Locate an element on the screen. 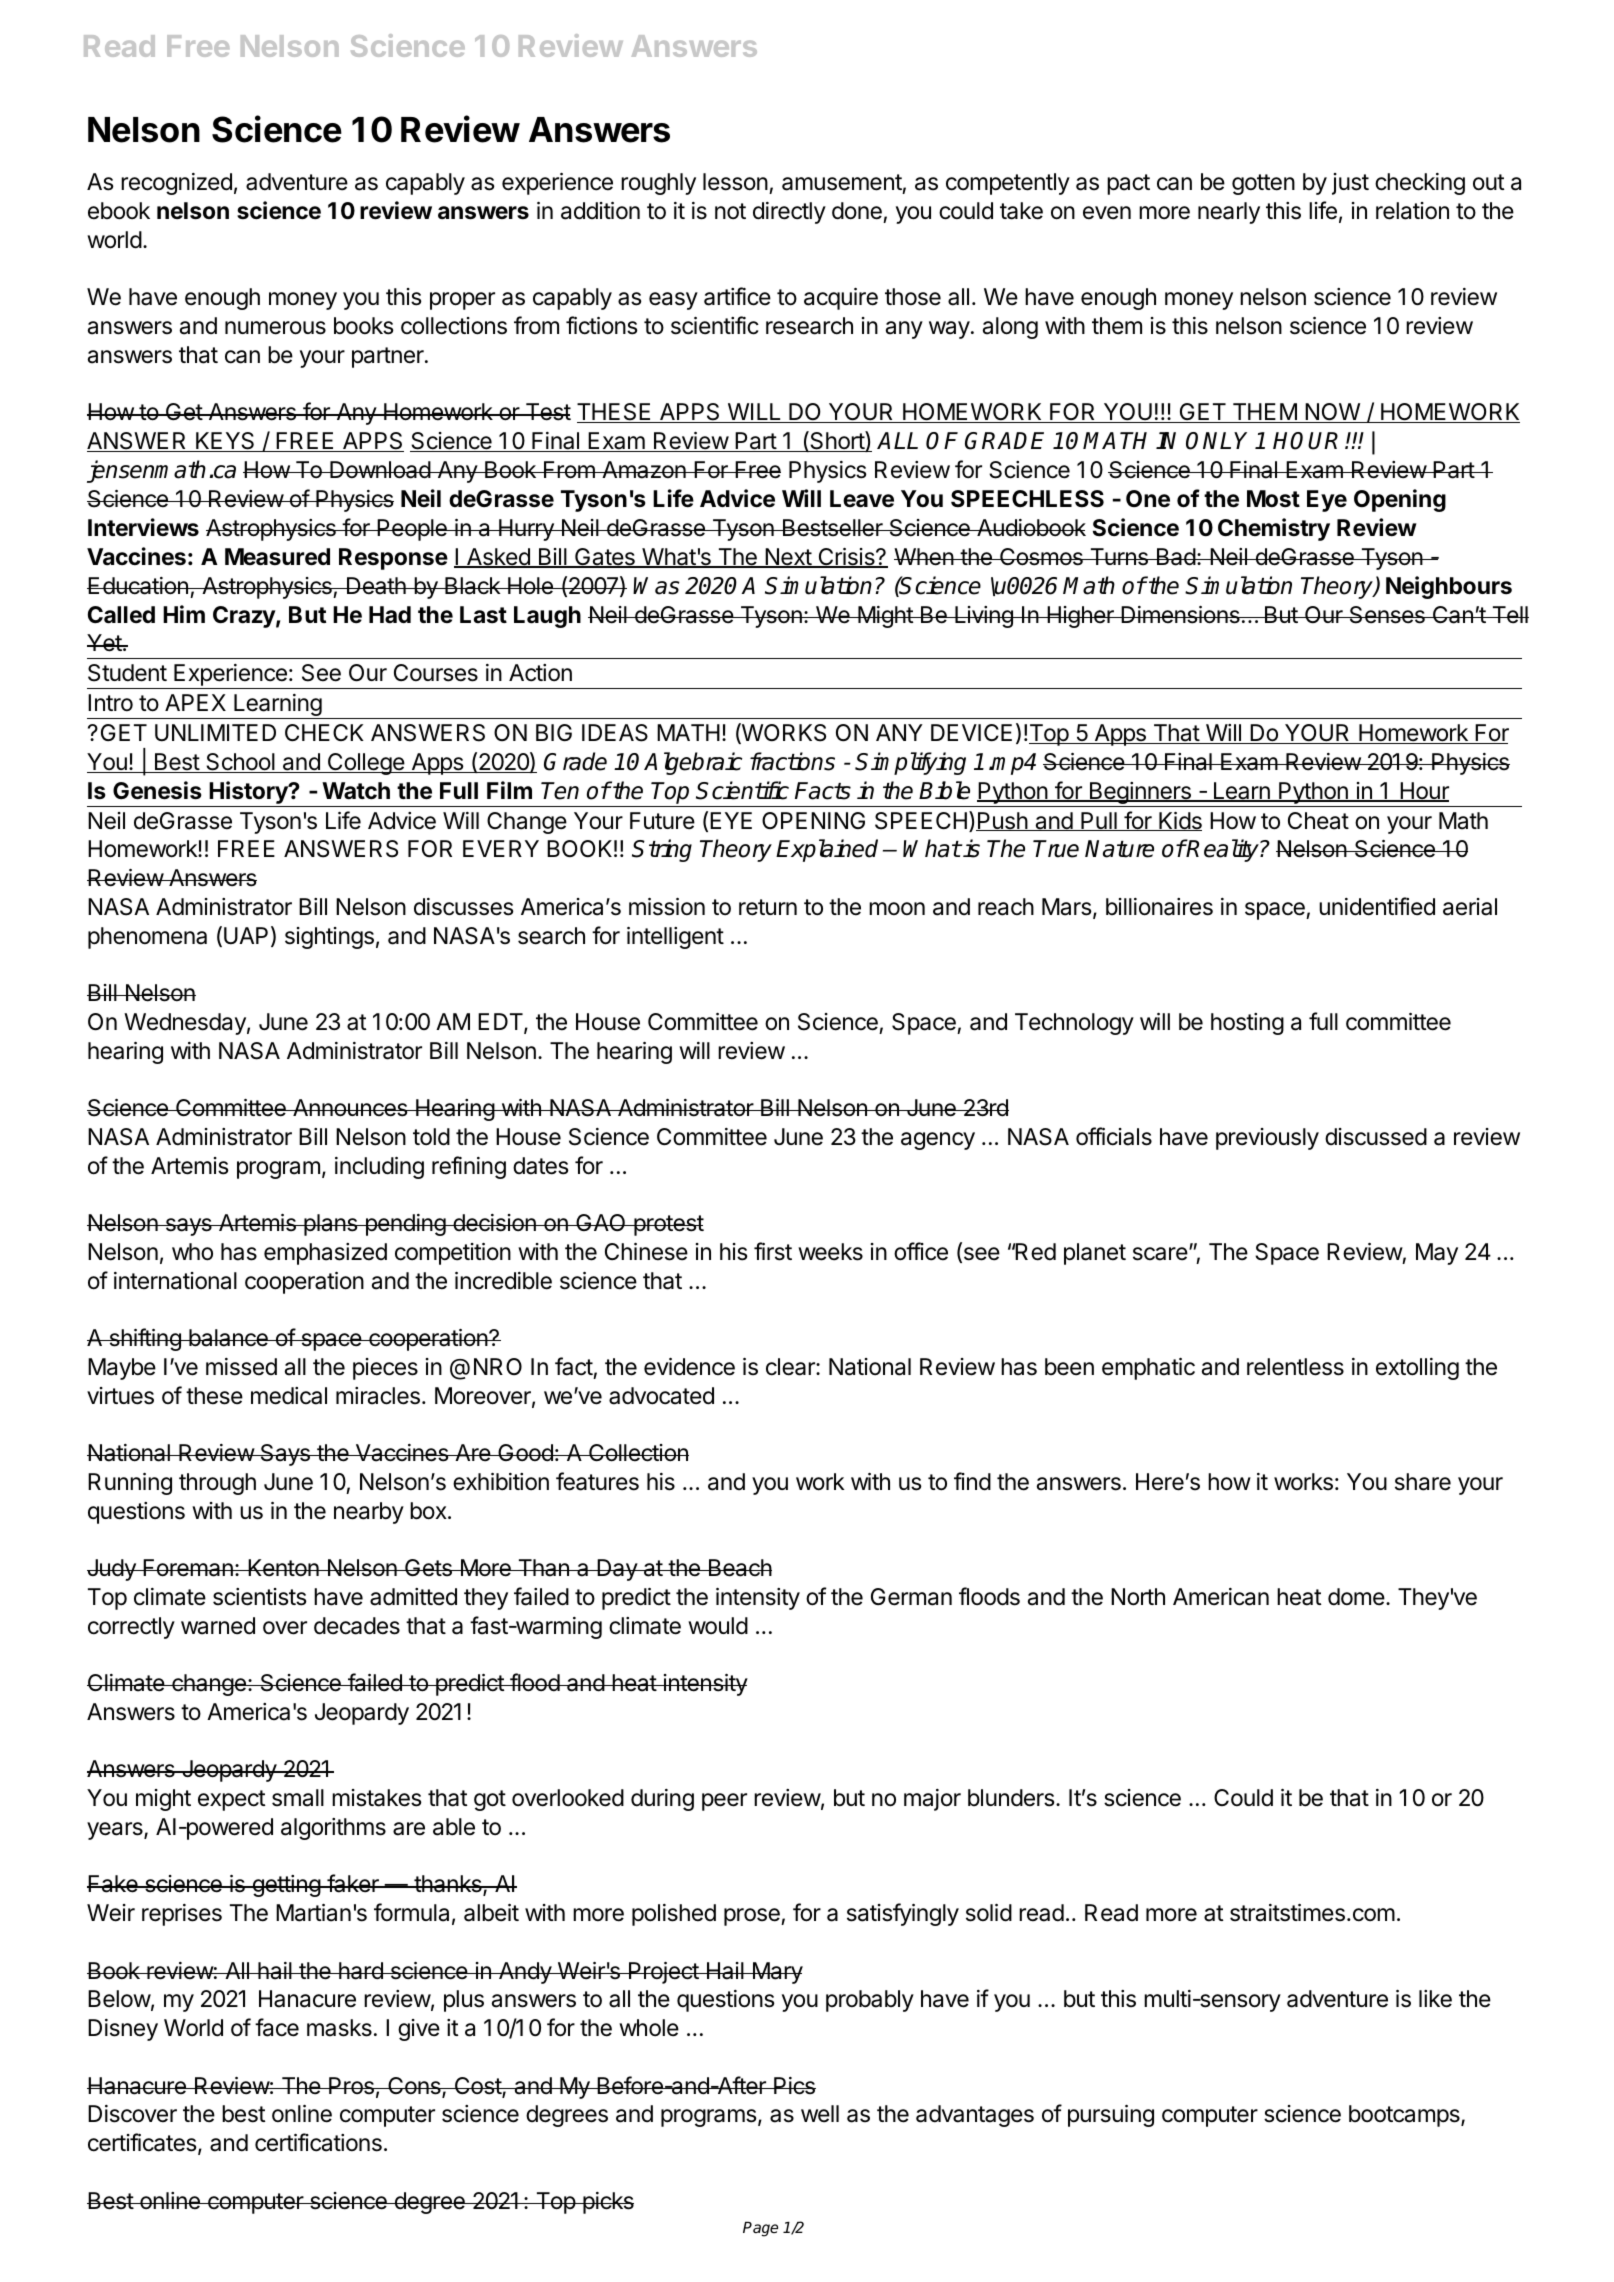  Senses is located at coordinates (1387, 615).
